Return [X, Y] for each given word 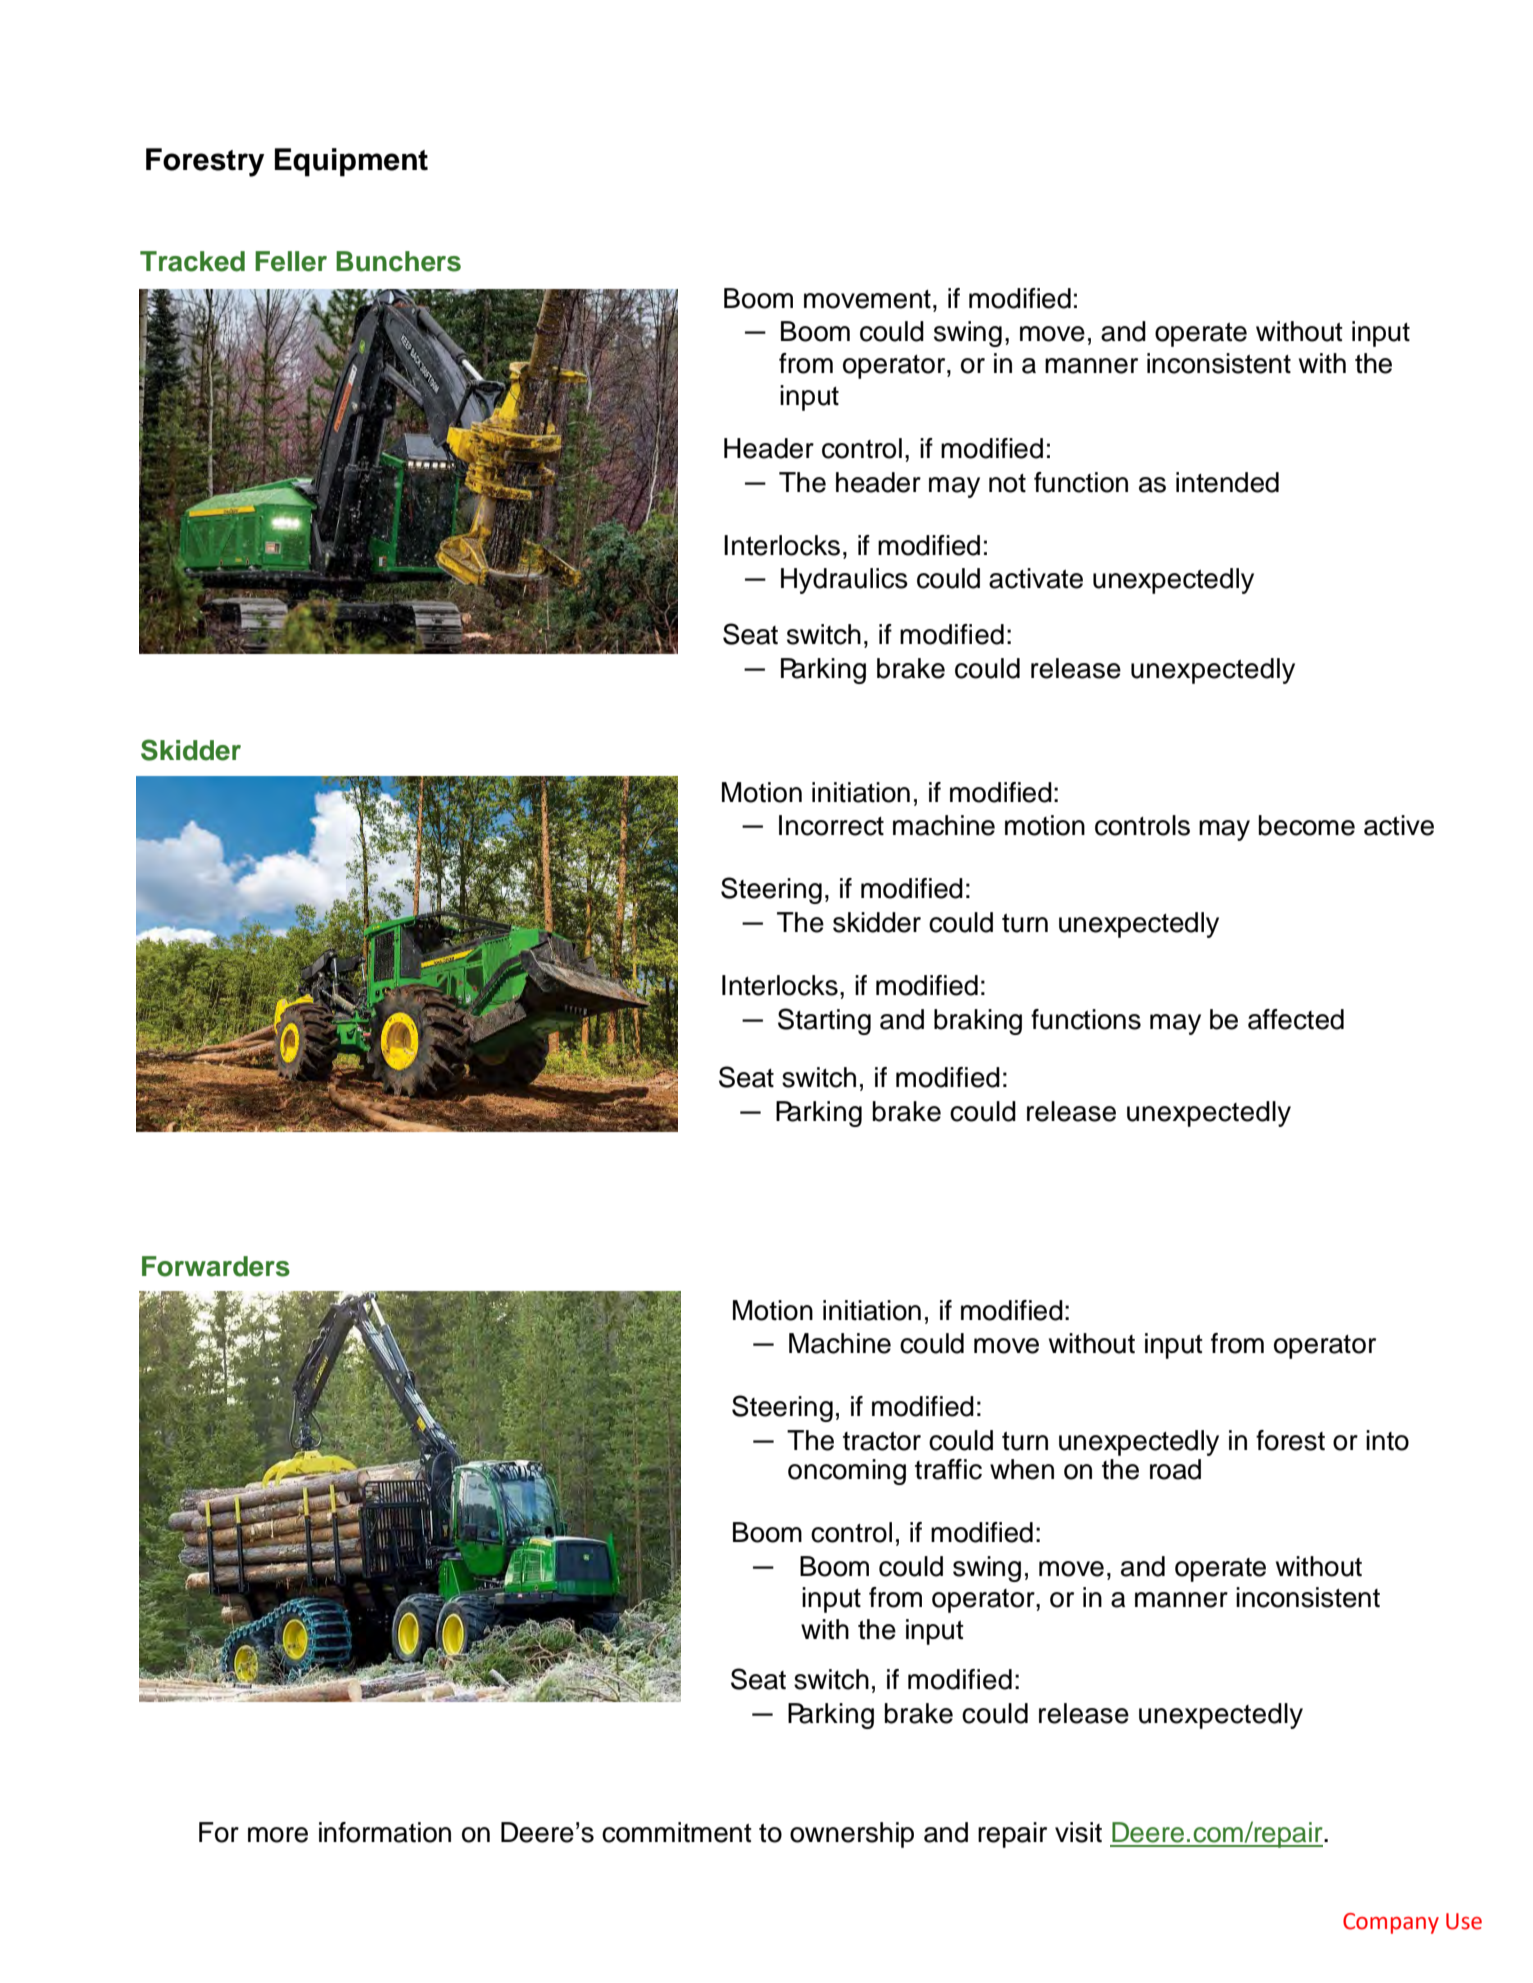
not [1007, 483]
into [1387, 1440]
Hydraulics [844, 581]
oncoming [847, 1472]
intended [1227, 482]
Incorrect [831, 825]
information [385, 1832]
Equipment [351, 162]
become [1307, 825]
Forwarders [216, 1266]
